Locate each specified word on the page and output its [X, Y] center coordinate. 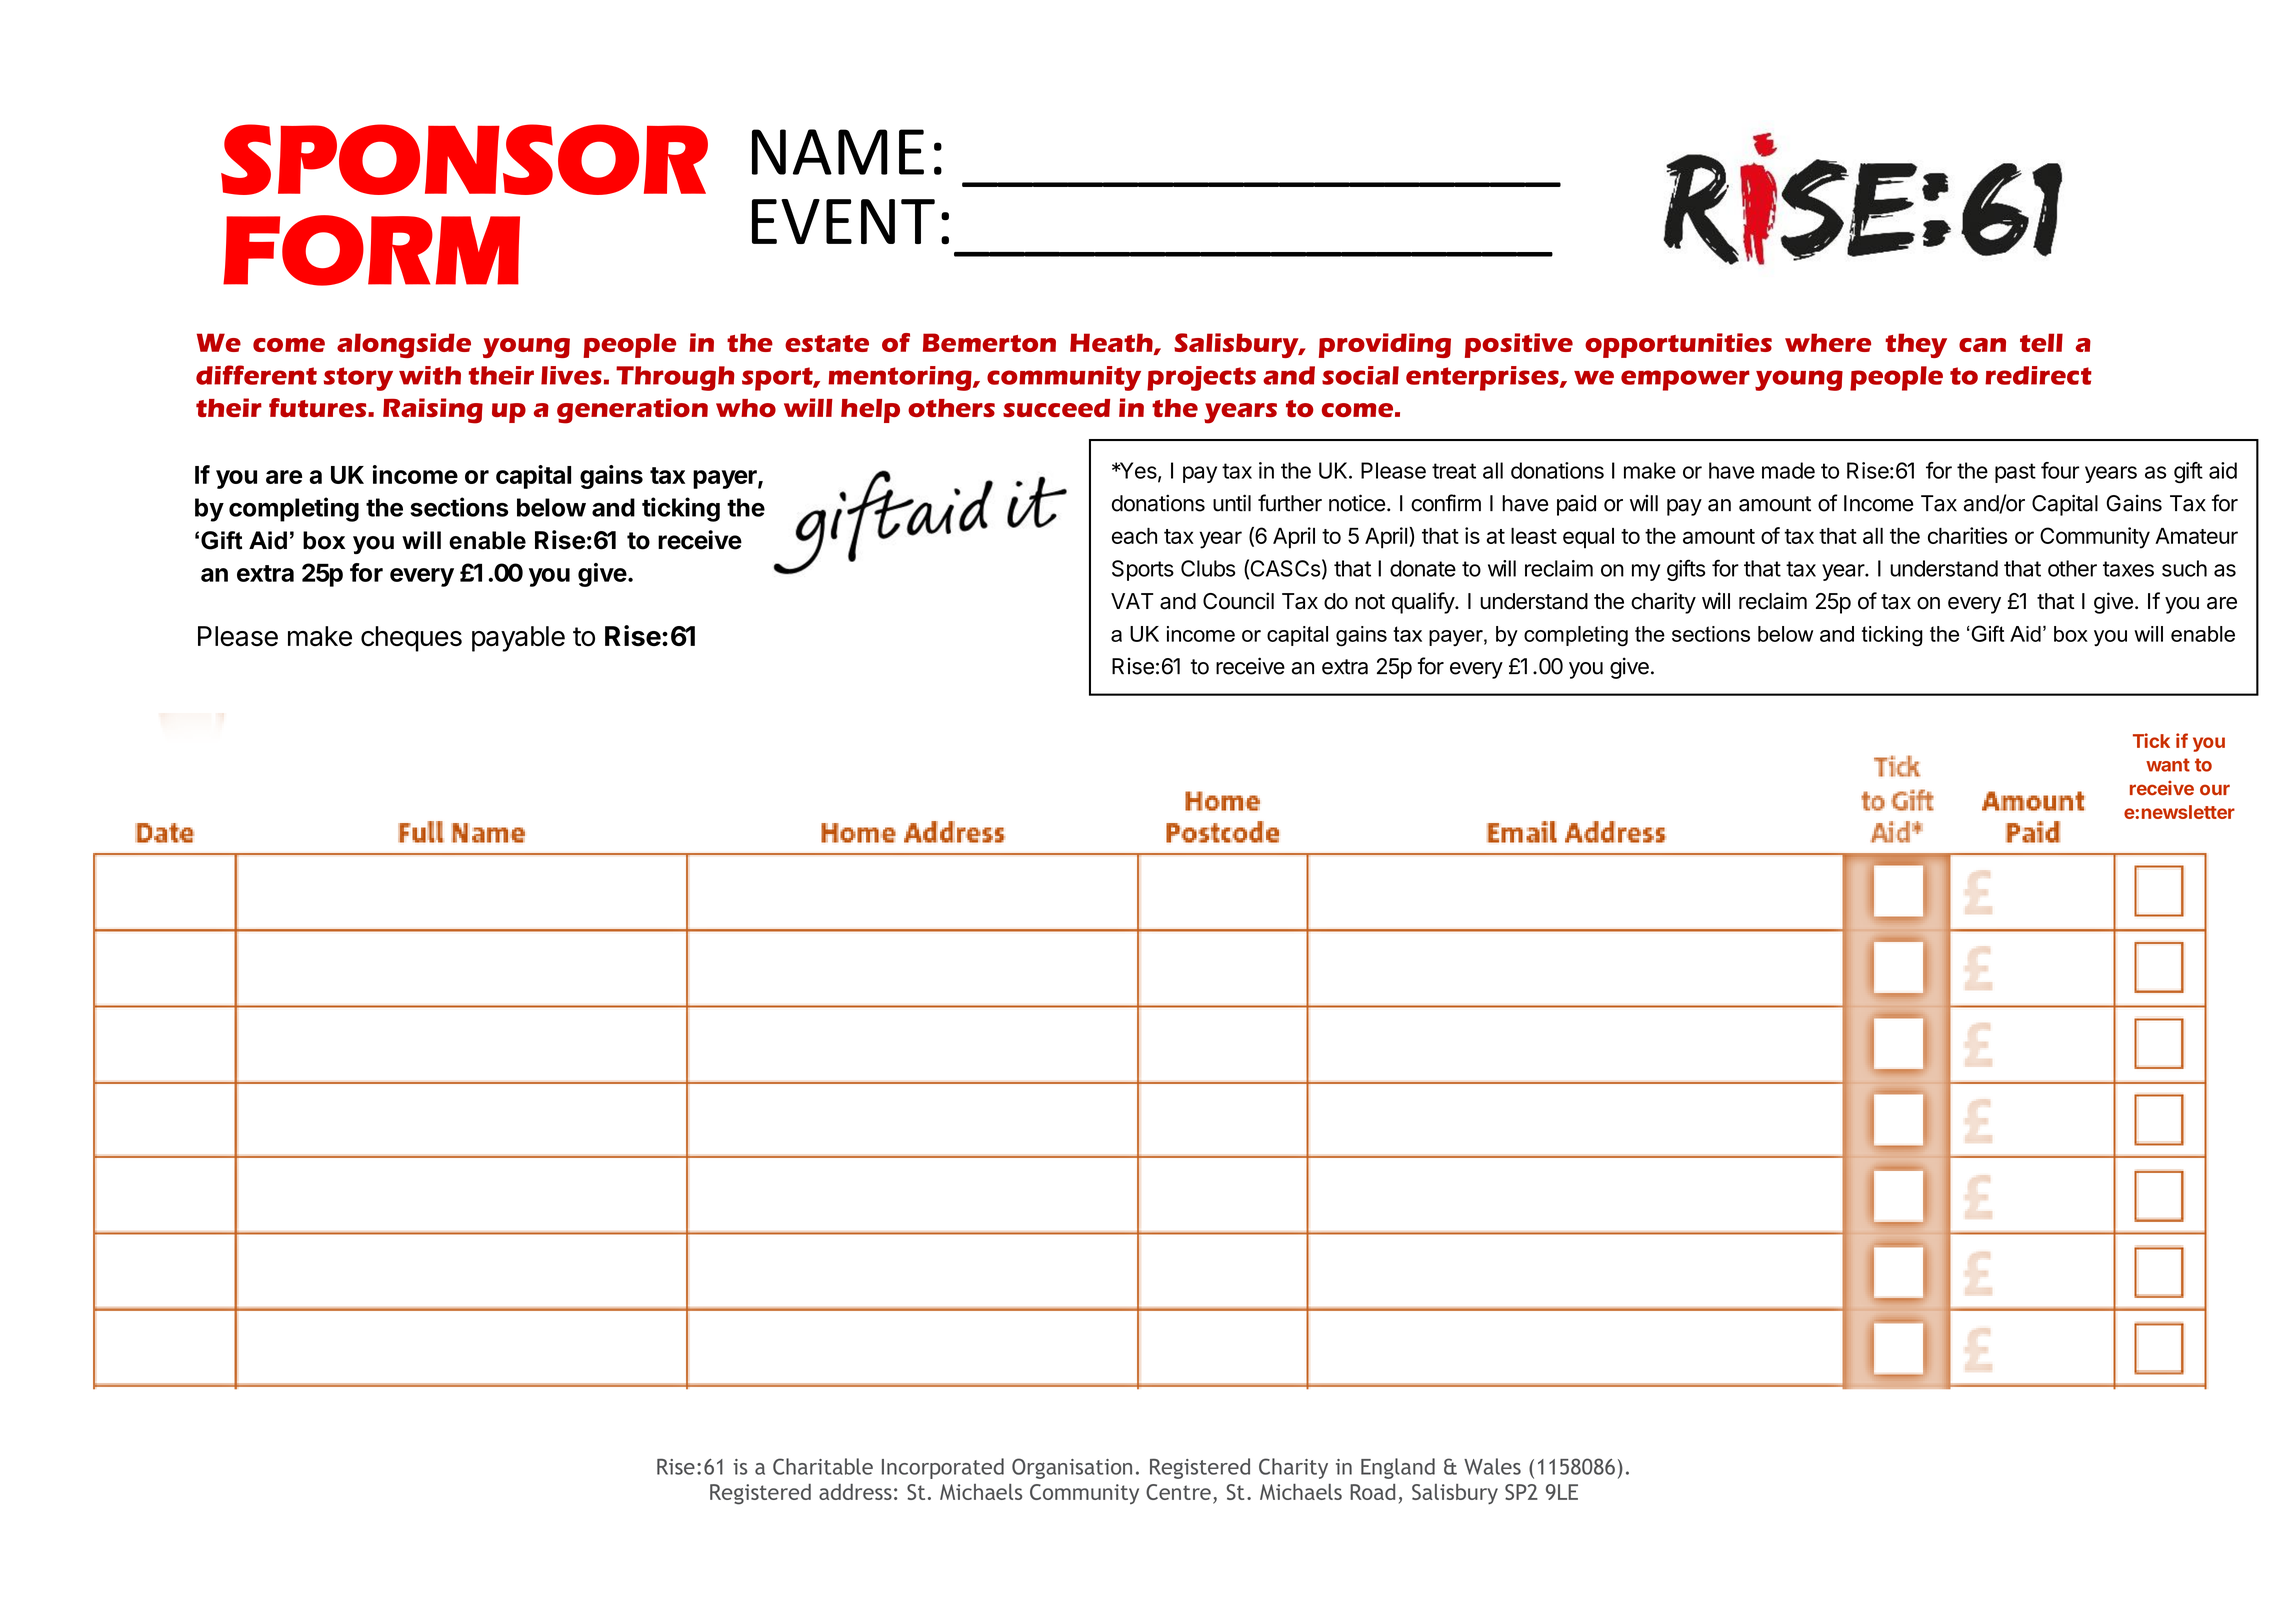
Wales [1492, 1466]
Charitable [823, 1466]
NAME [838, 152]
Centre [1178, 1492]
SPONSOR [464, 159]
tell [2041, 342]
